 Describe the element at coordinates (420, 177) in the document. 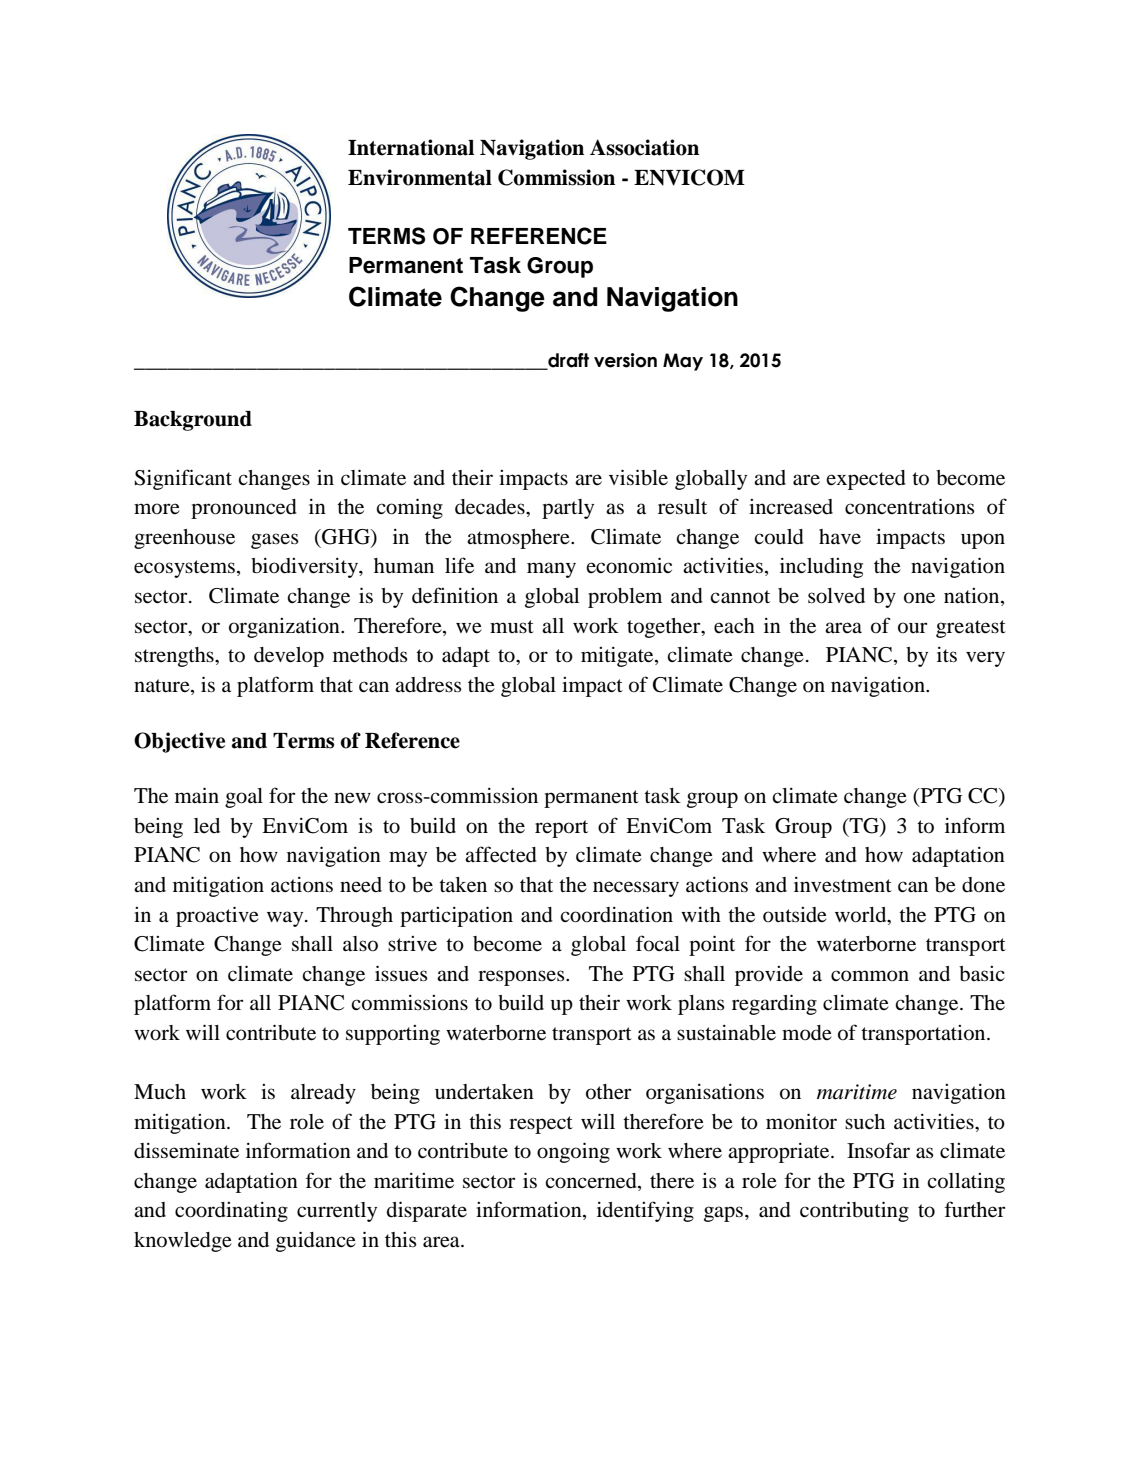

I see `Environmental` at that location.
